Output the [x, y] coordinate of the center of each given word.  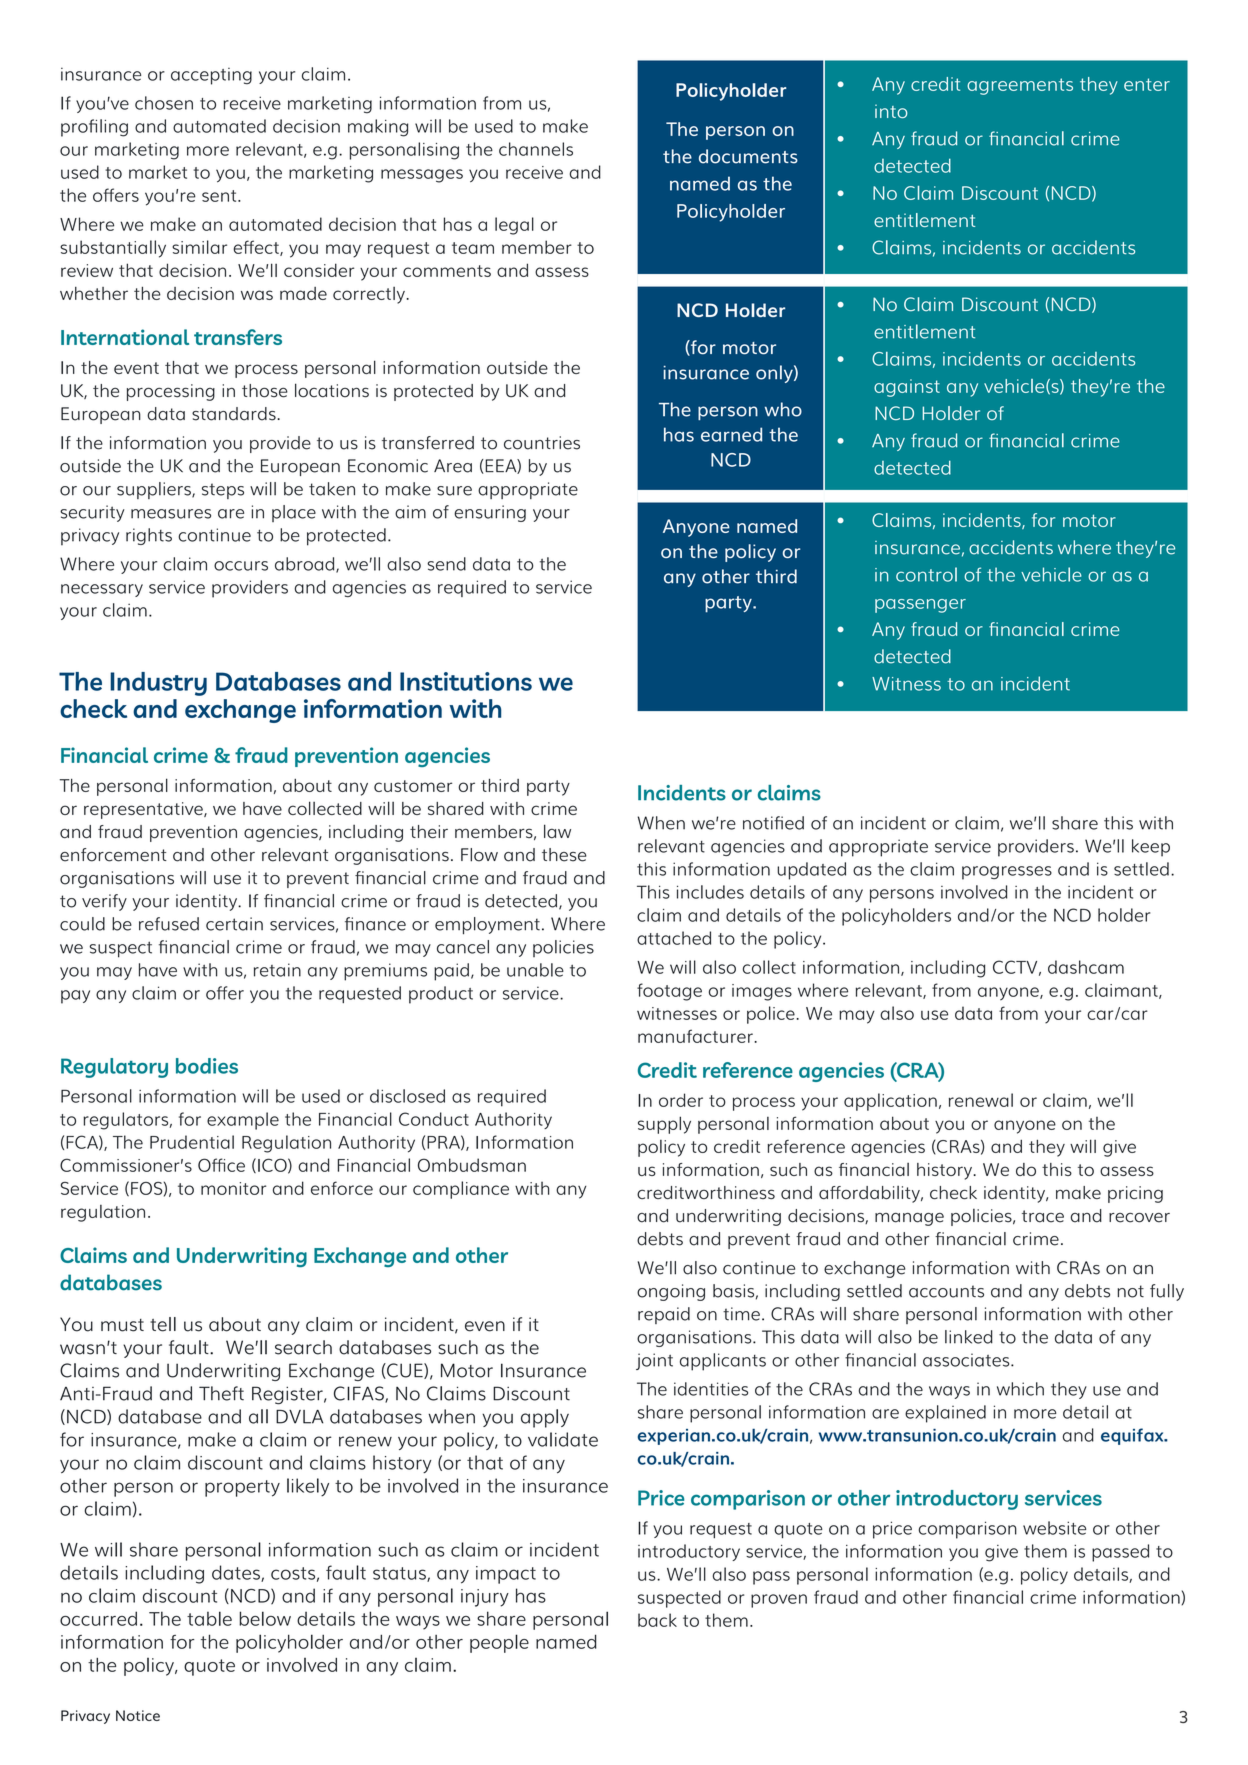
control [926, 574]
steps [223, 491]
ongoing [671, 1292]
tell [163, 1324]
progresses [1007, 873]
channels [536, 149]
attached [674, 938]
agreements [1020, 86]
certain [234, 924]
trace [1043, 1216]
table [209, 1618]
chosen [164, 103]
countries [542, 443]
